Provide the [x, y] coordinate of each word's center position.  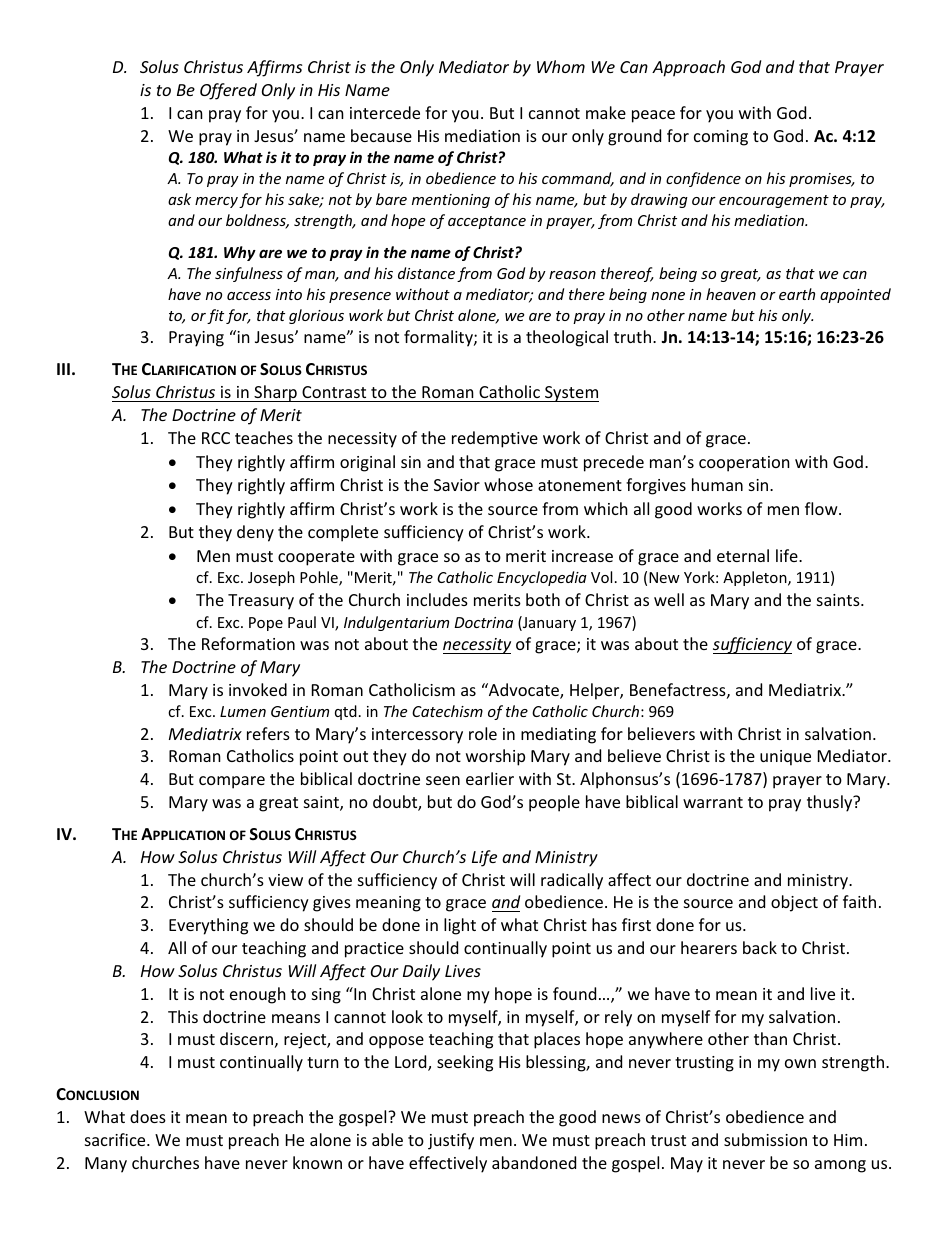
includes [437, 599]
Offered [228, 91]
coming [721, 138]
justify [451, 1141]
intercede [385, 112]
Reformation [248, 643]
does [148, 1116]
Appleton [756, 578]
